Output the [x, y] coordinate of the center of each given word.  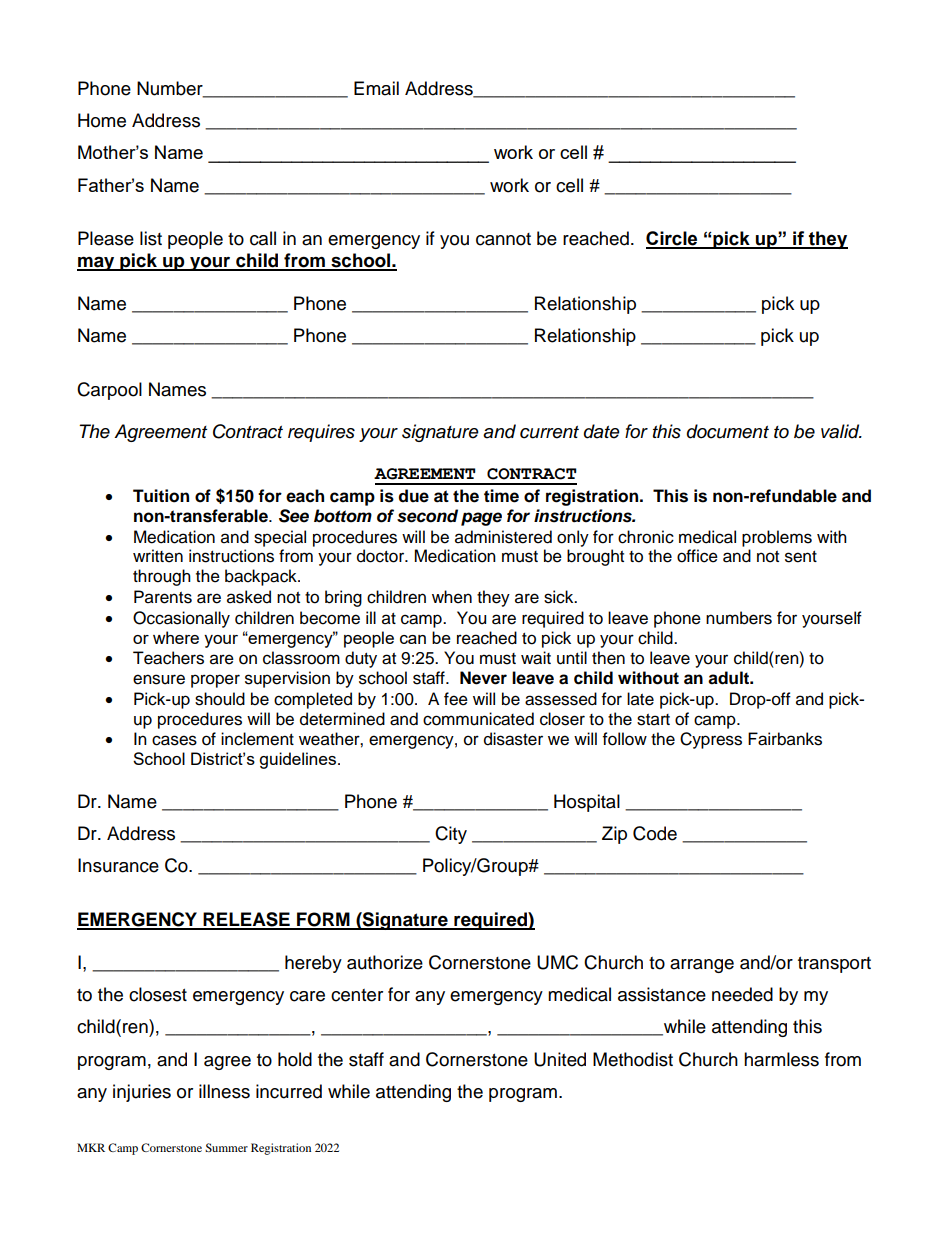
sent [801, 557]
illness [224, 1091]
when [452, 597]
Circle [673, 239]
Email [376, 88]
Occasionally [181, 619]
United [560, 1059]
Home [102, 120]
